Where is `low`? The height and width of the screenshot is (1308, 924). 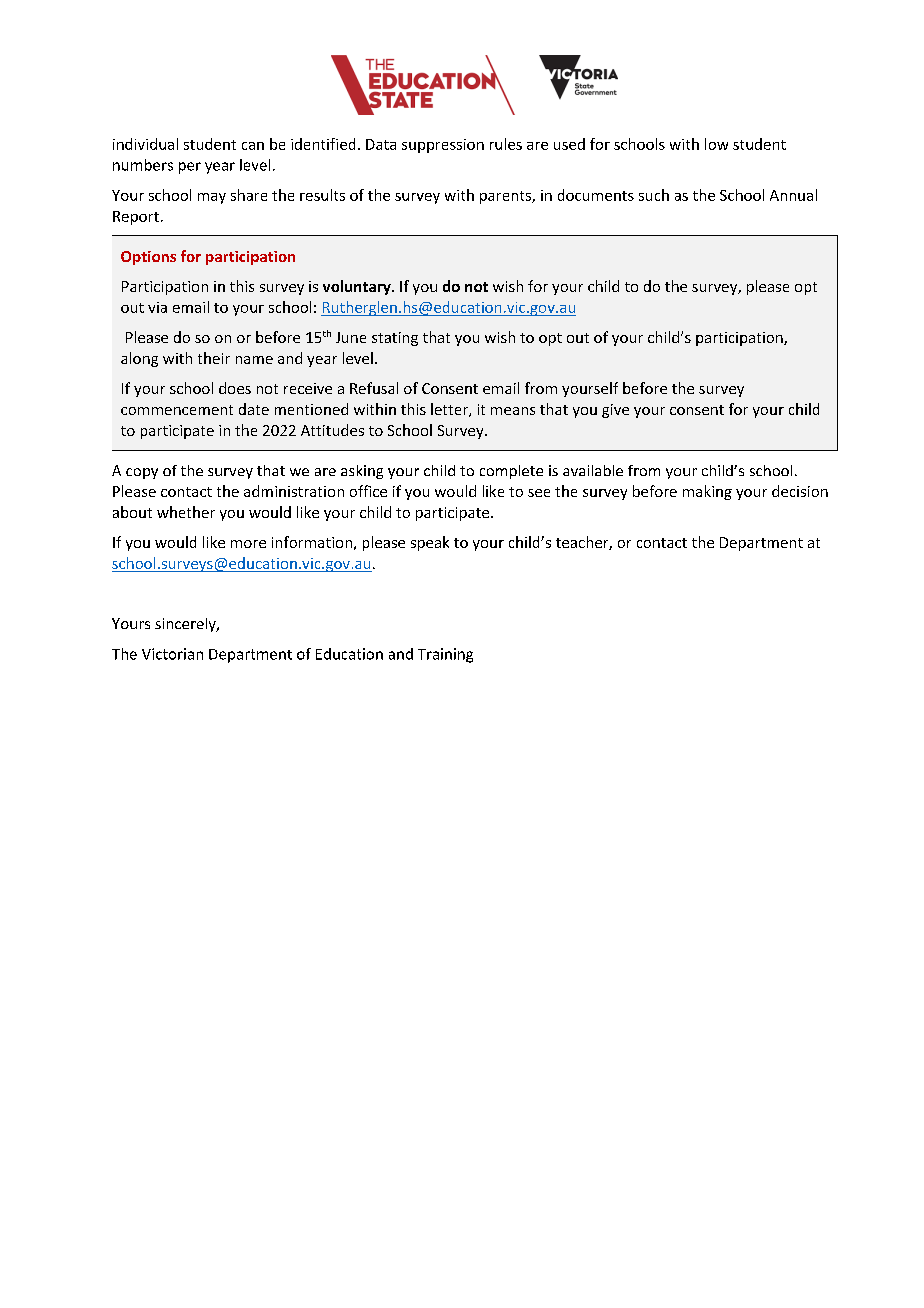 low is located at coordinates (716, 144).
